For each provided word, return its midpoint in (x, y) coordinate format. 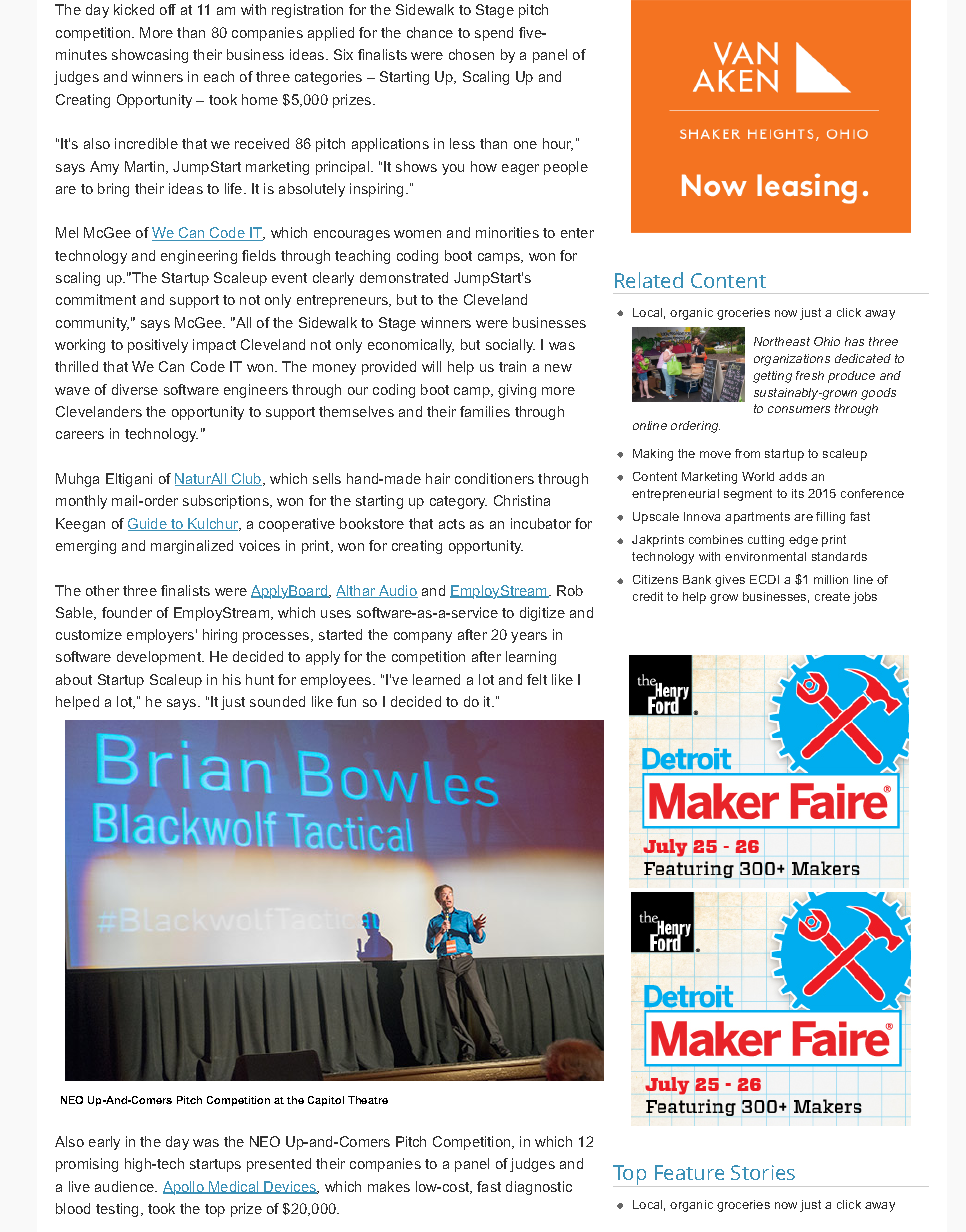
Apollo (184, 1188)
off (168, 9)
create (832, 596)
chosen (471, 54)
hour (558, 144)
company (423, 637)
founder (127, 612)
